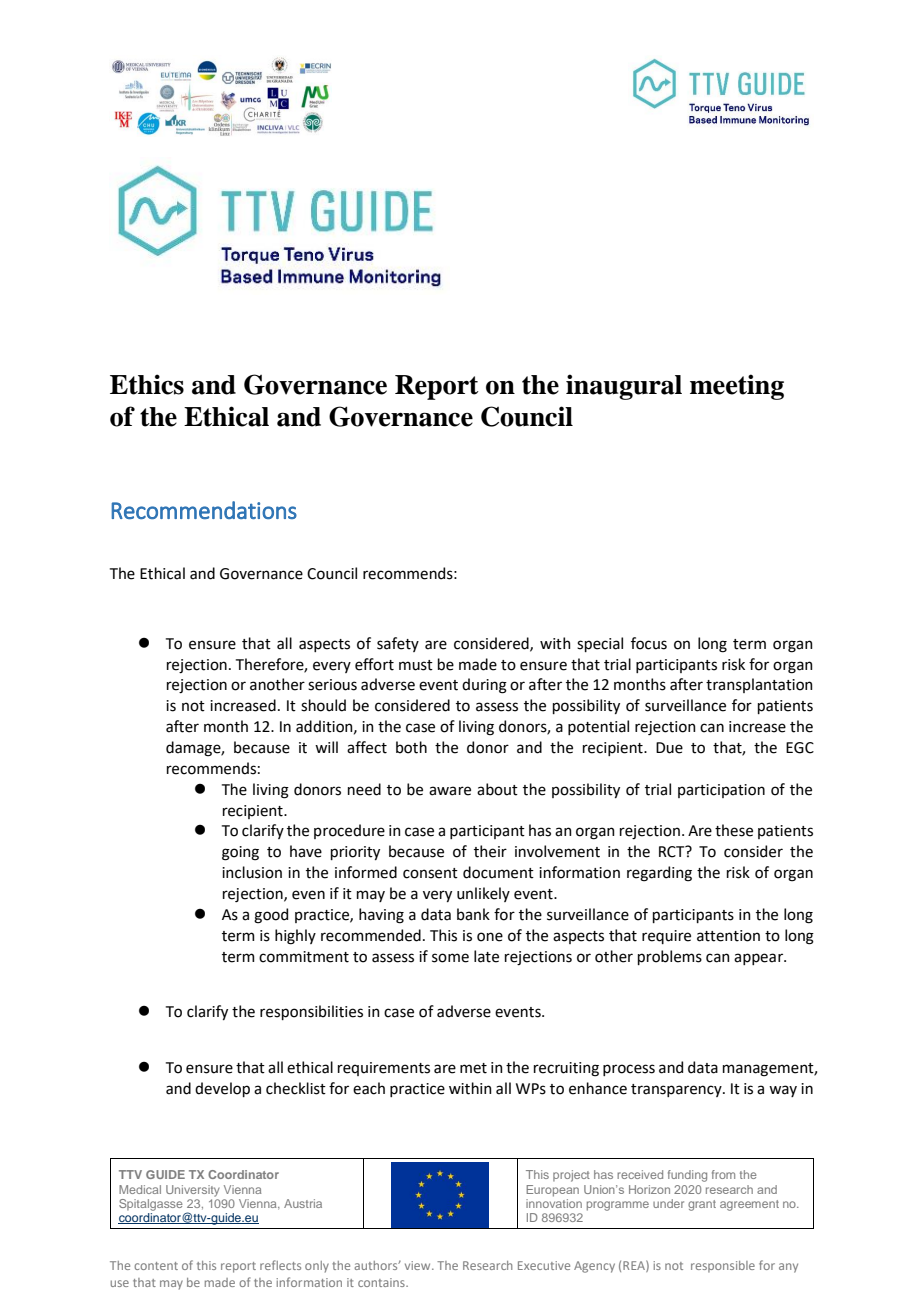  What do you see at coordinates (240, 853) in the document?
I see `going` at bounding box center [240, 853].
